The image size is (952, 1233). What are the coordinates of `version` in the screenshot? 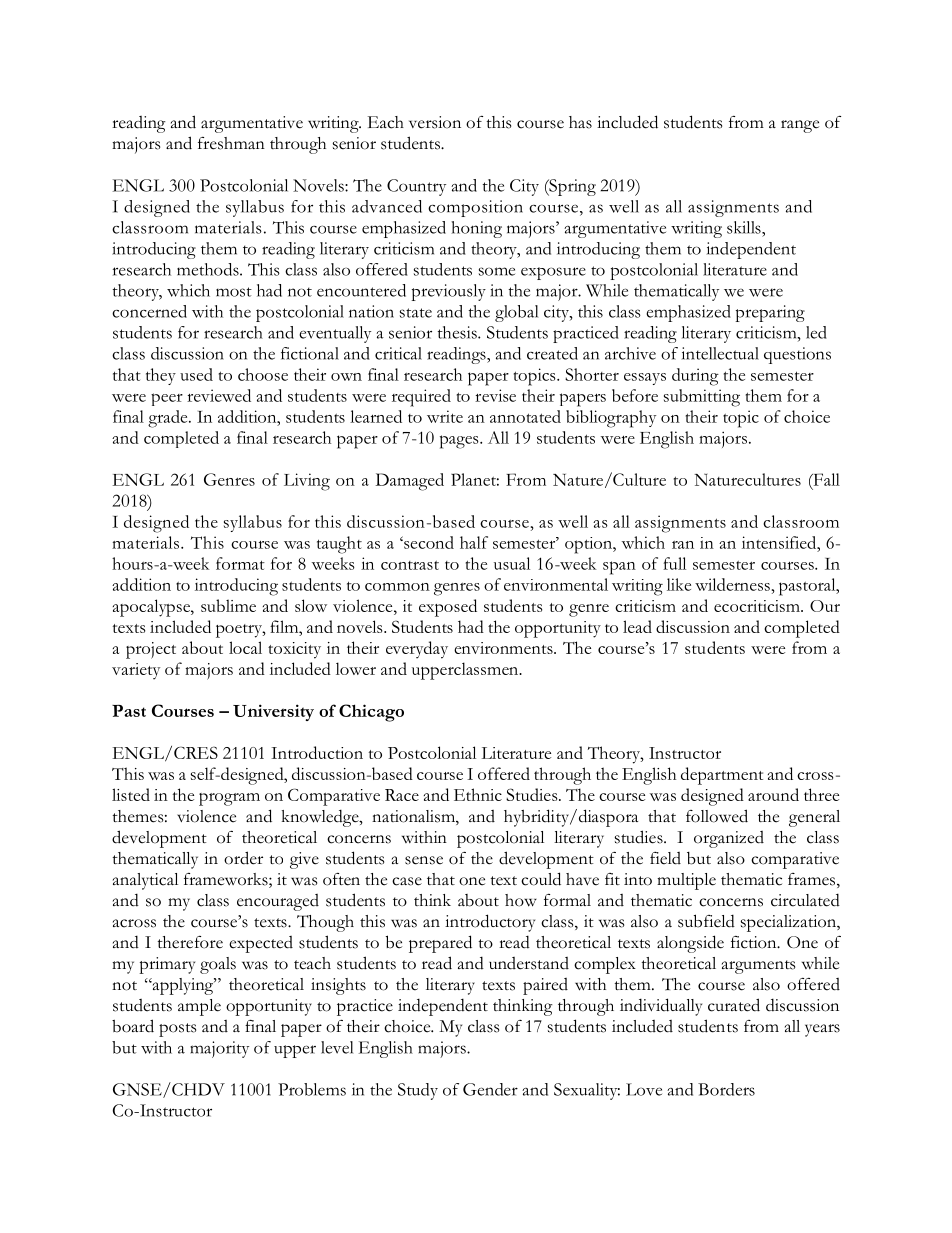 It's located at (435, 122).
